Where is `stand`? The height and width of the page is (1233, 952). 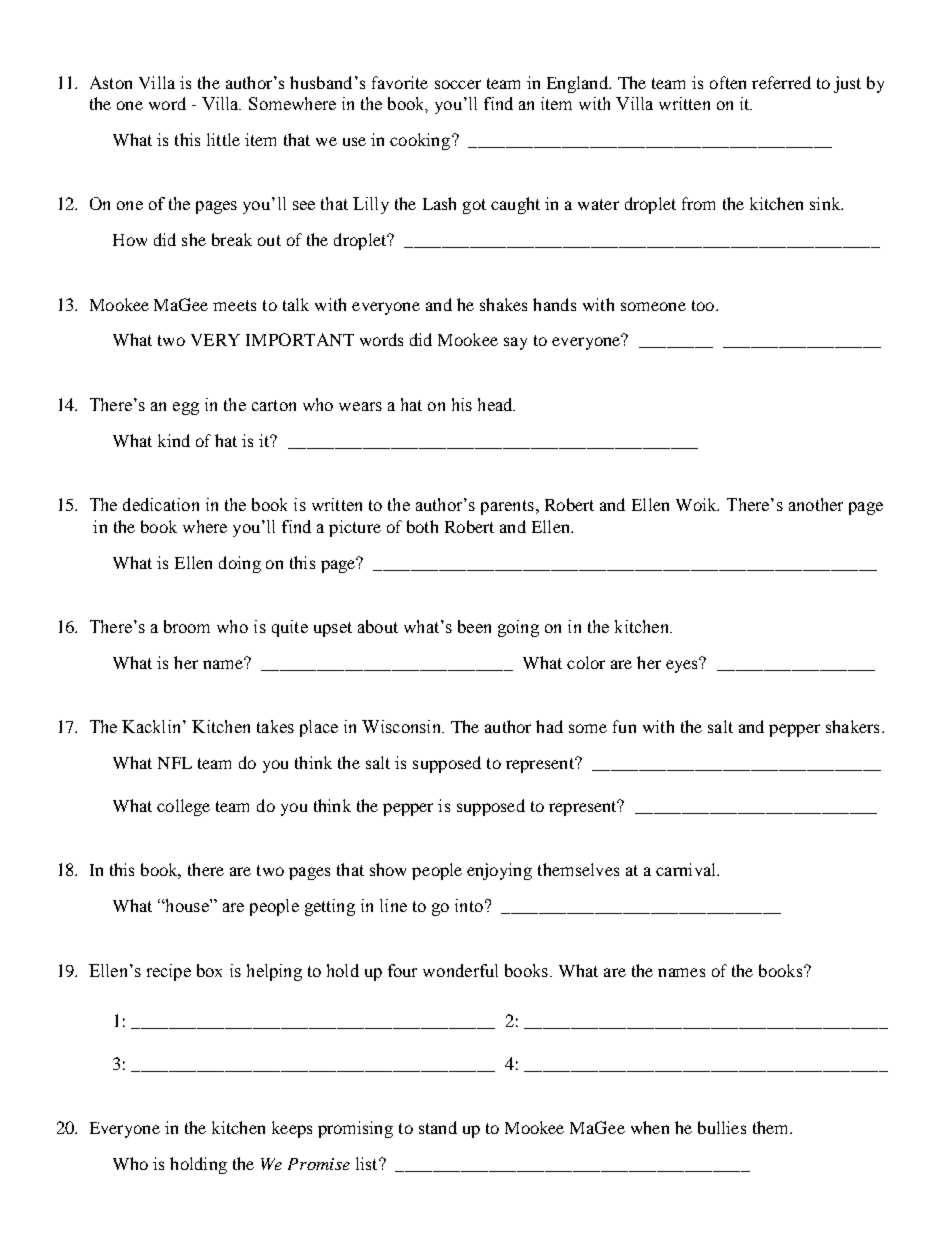 stand is located at coordinates (438, 1127).
